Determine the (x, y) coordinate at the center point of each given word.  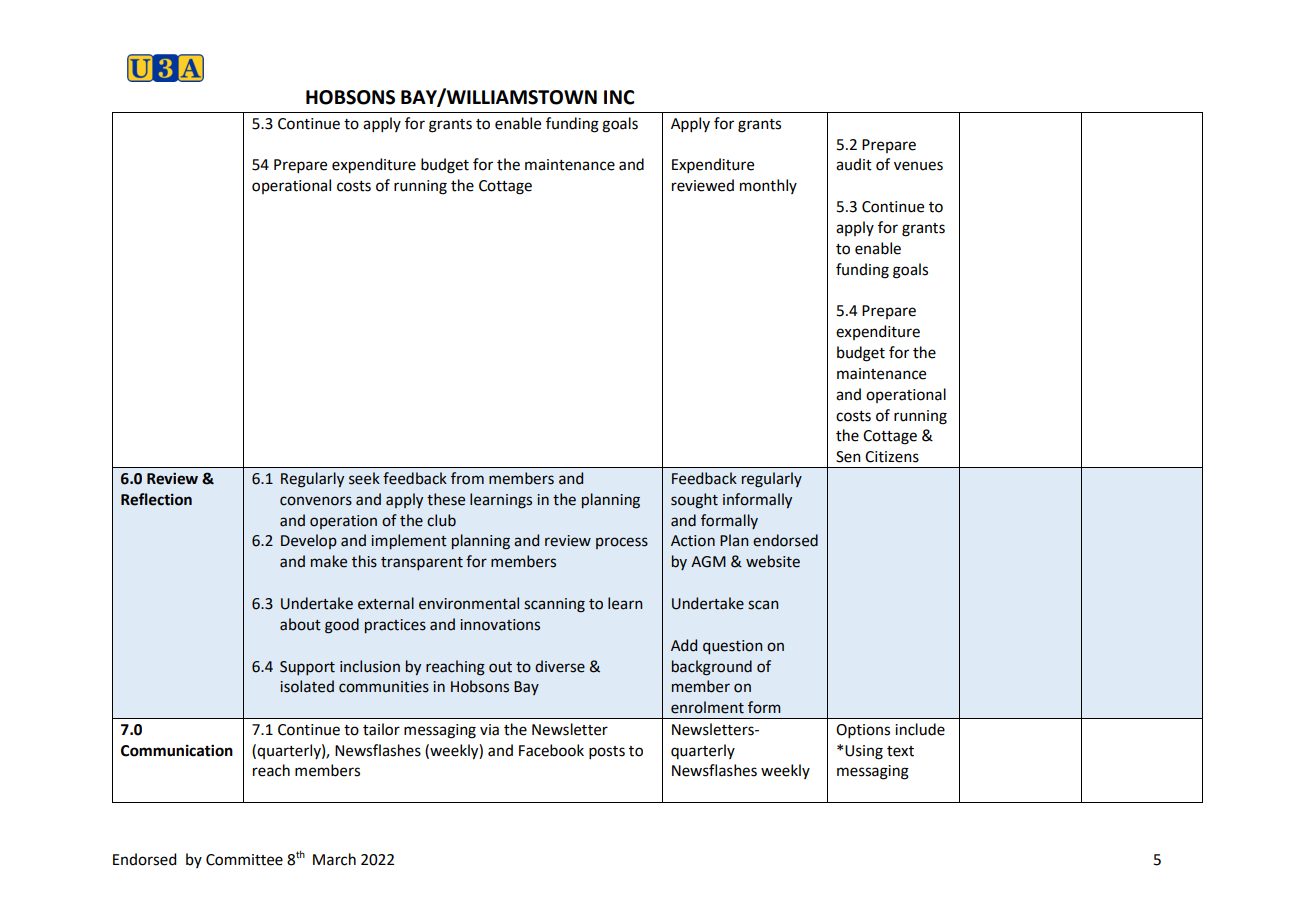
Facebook (551, 750)
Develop (309, 541)
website (773, 561)
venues (918, 166)
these (446, 499)
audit (854, 164)
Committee (244, 860)
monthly (768, 186)
